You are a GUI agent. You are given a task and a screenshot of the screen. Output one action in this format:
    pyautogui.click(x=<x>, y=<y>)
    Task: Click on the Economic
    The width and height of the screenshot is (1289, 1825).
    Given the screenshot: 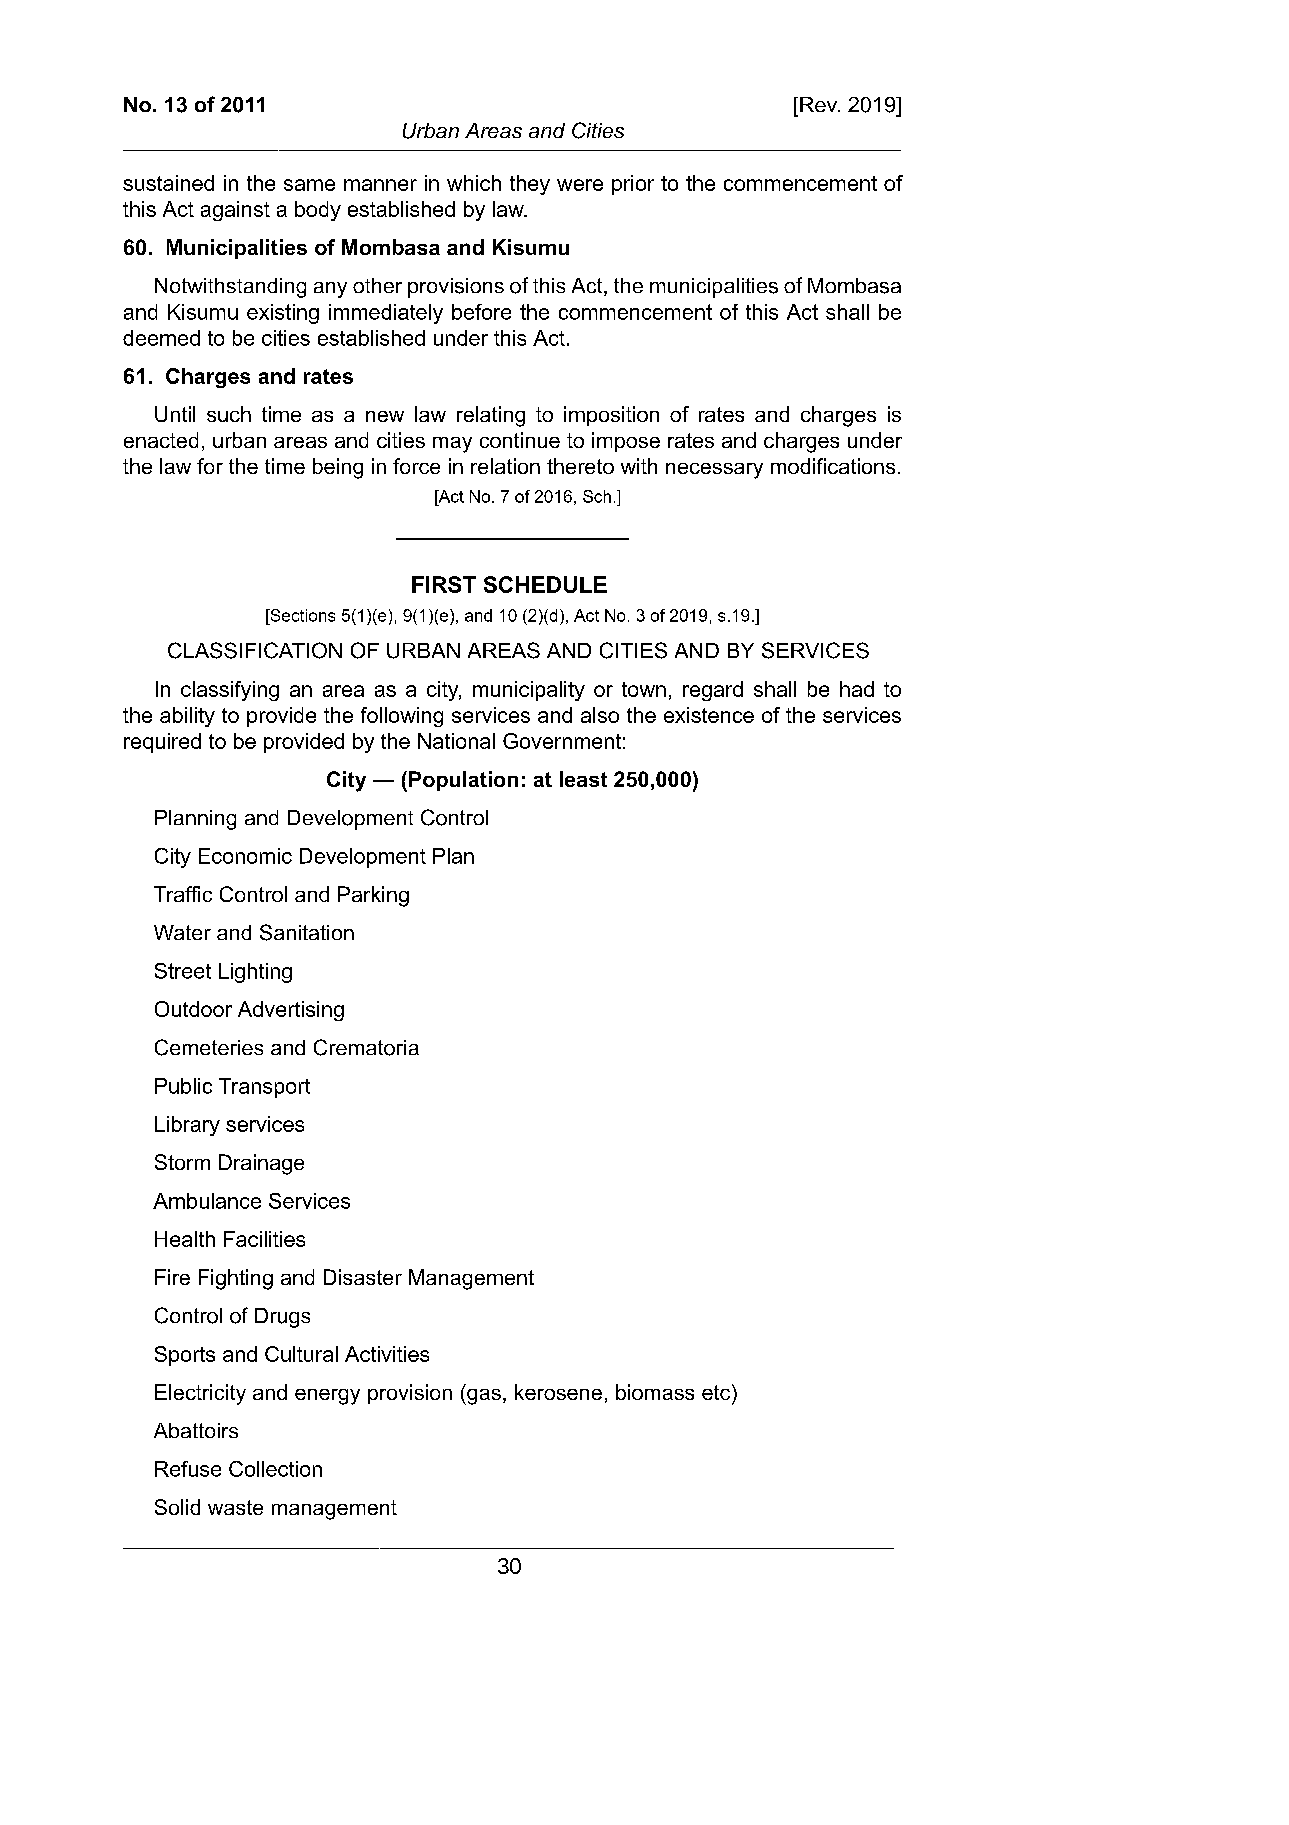 What is the action you would take?
    pyautogui.click(x=245, y=856)
